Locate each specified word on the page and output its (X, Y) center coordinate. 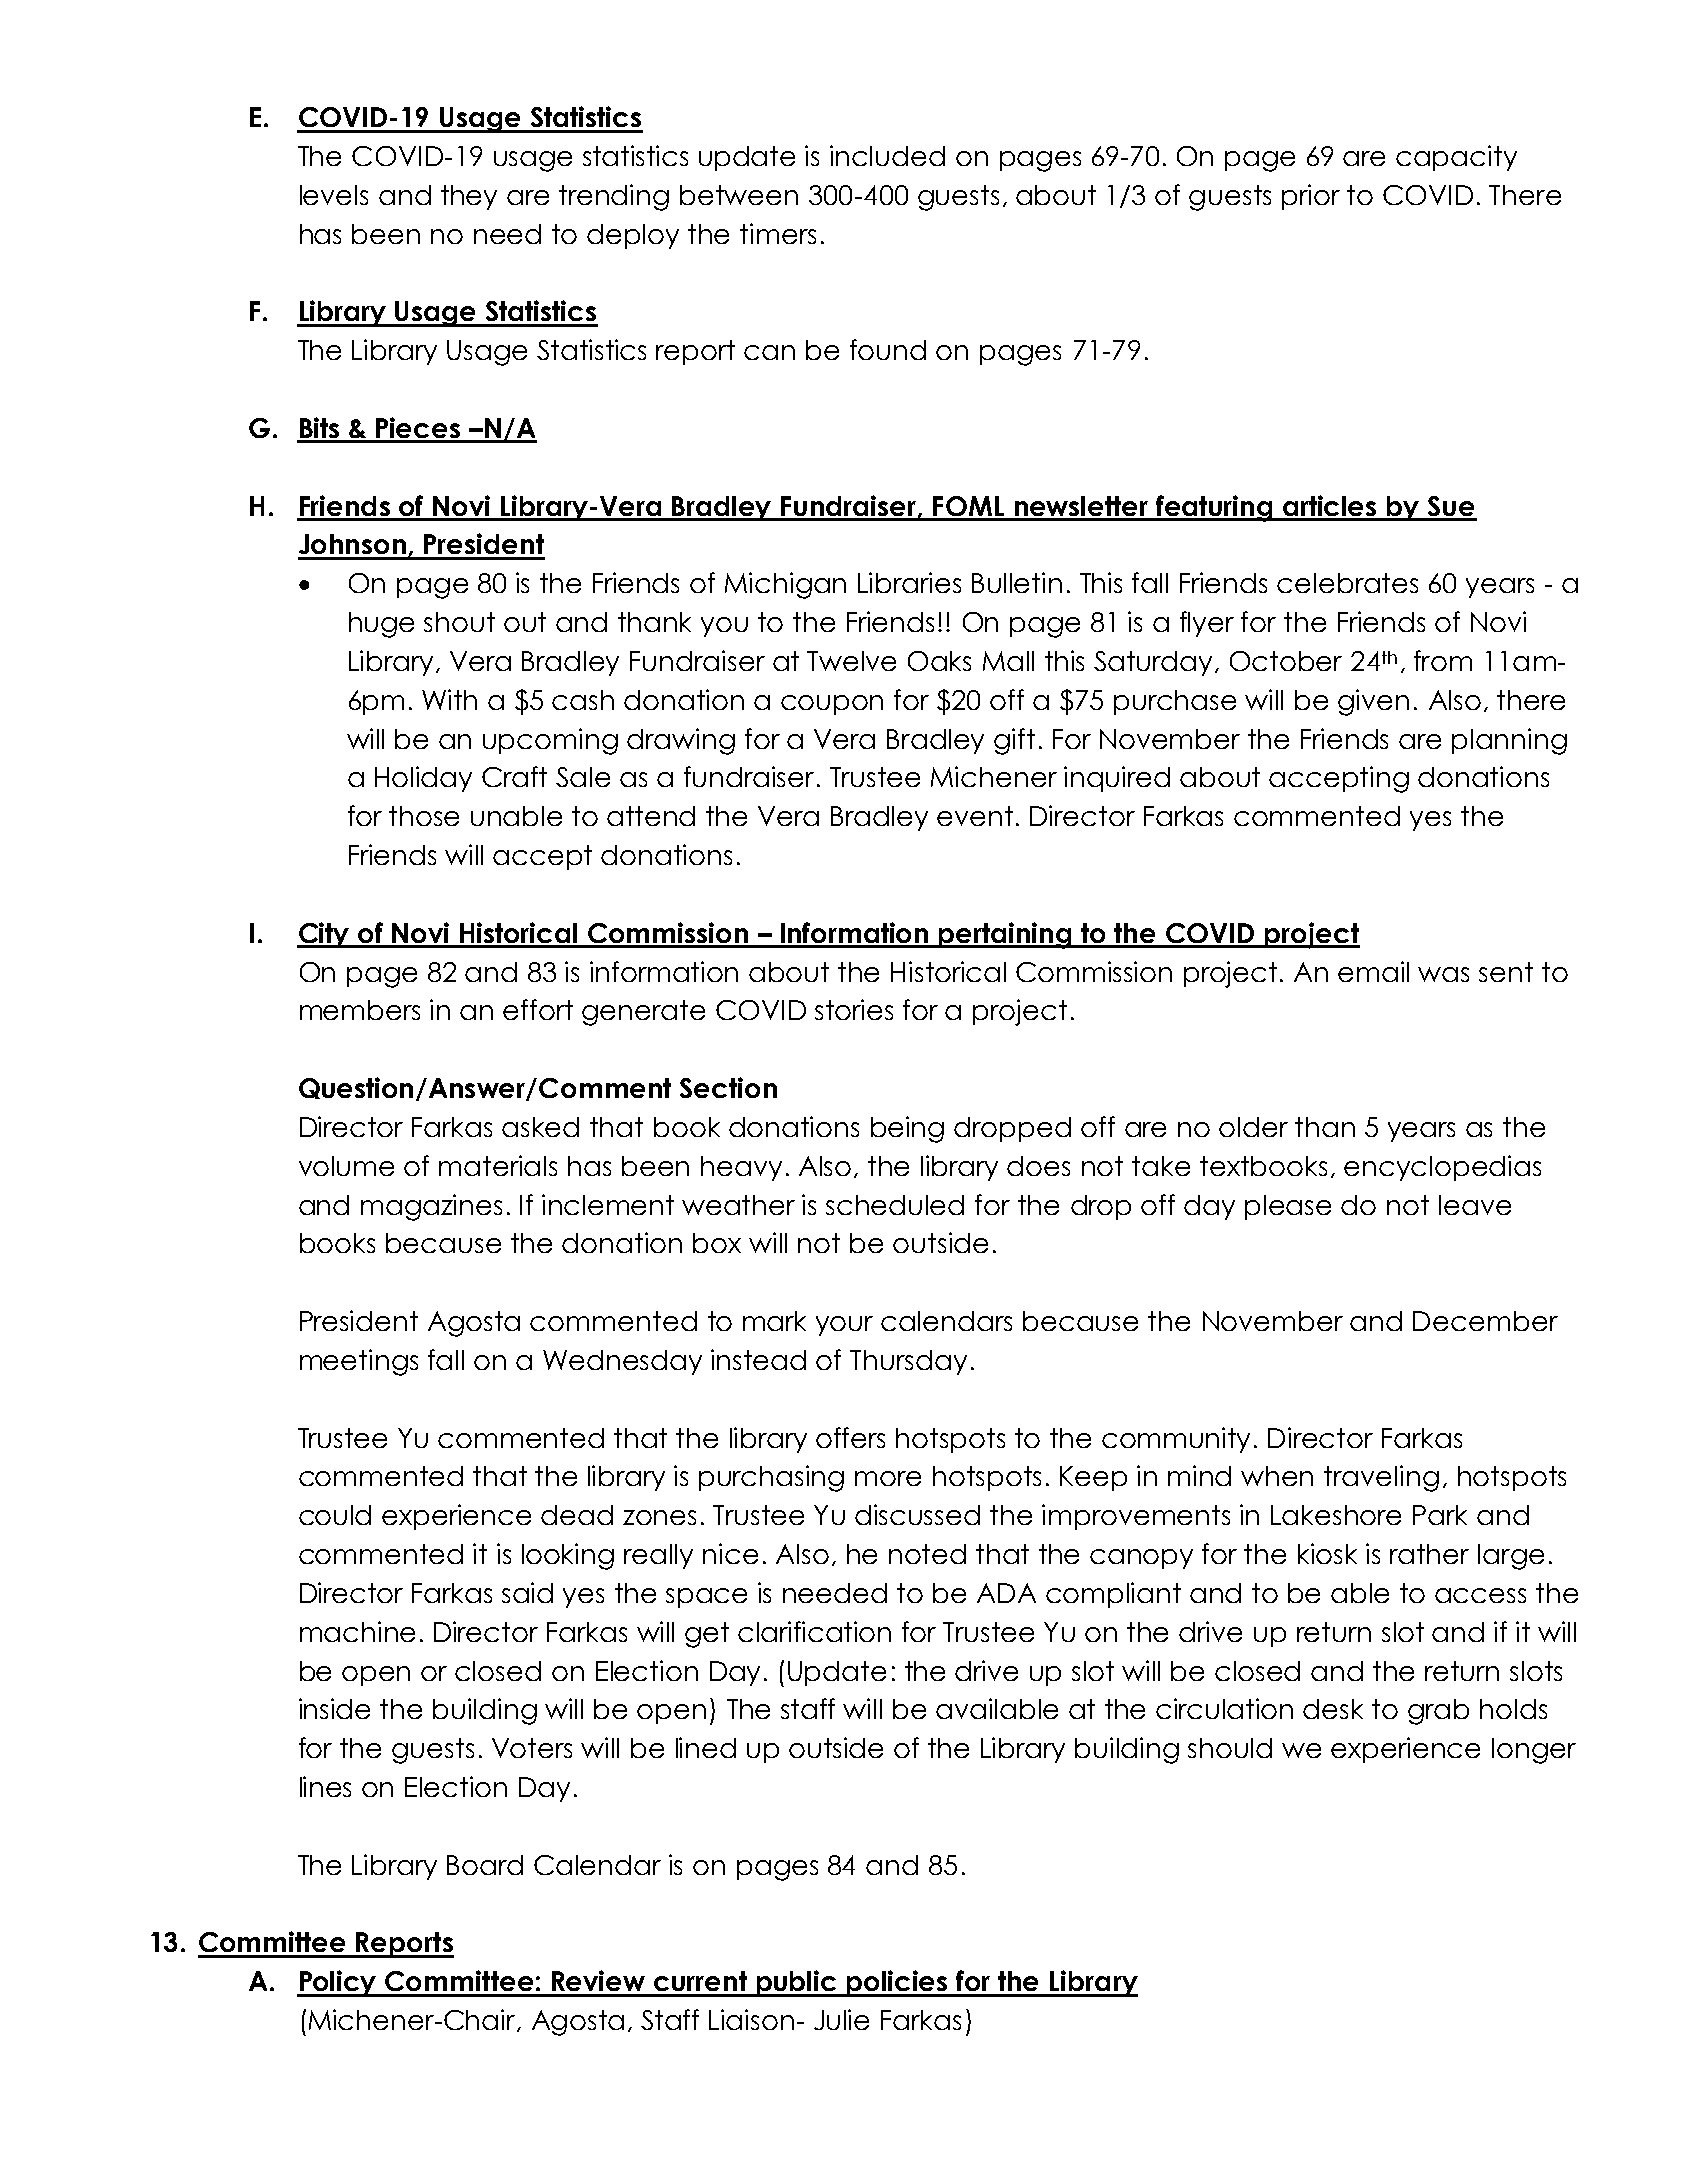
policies (897, 1983)
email (1373, 971)
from (1443, 660)
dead (577, 1515)
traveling (1381, 1478)
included (887, 155)
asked (540, 1127)
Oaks (939, 661)
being (907, 1129)
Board (485, 1865)
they (469, 197)
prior (1311, 197)
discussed (917, 1514)
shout (459, 622)
